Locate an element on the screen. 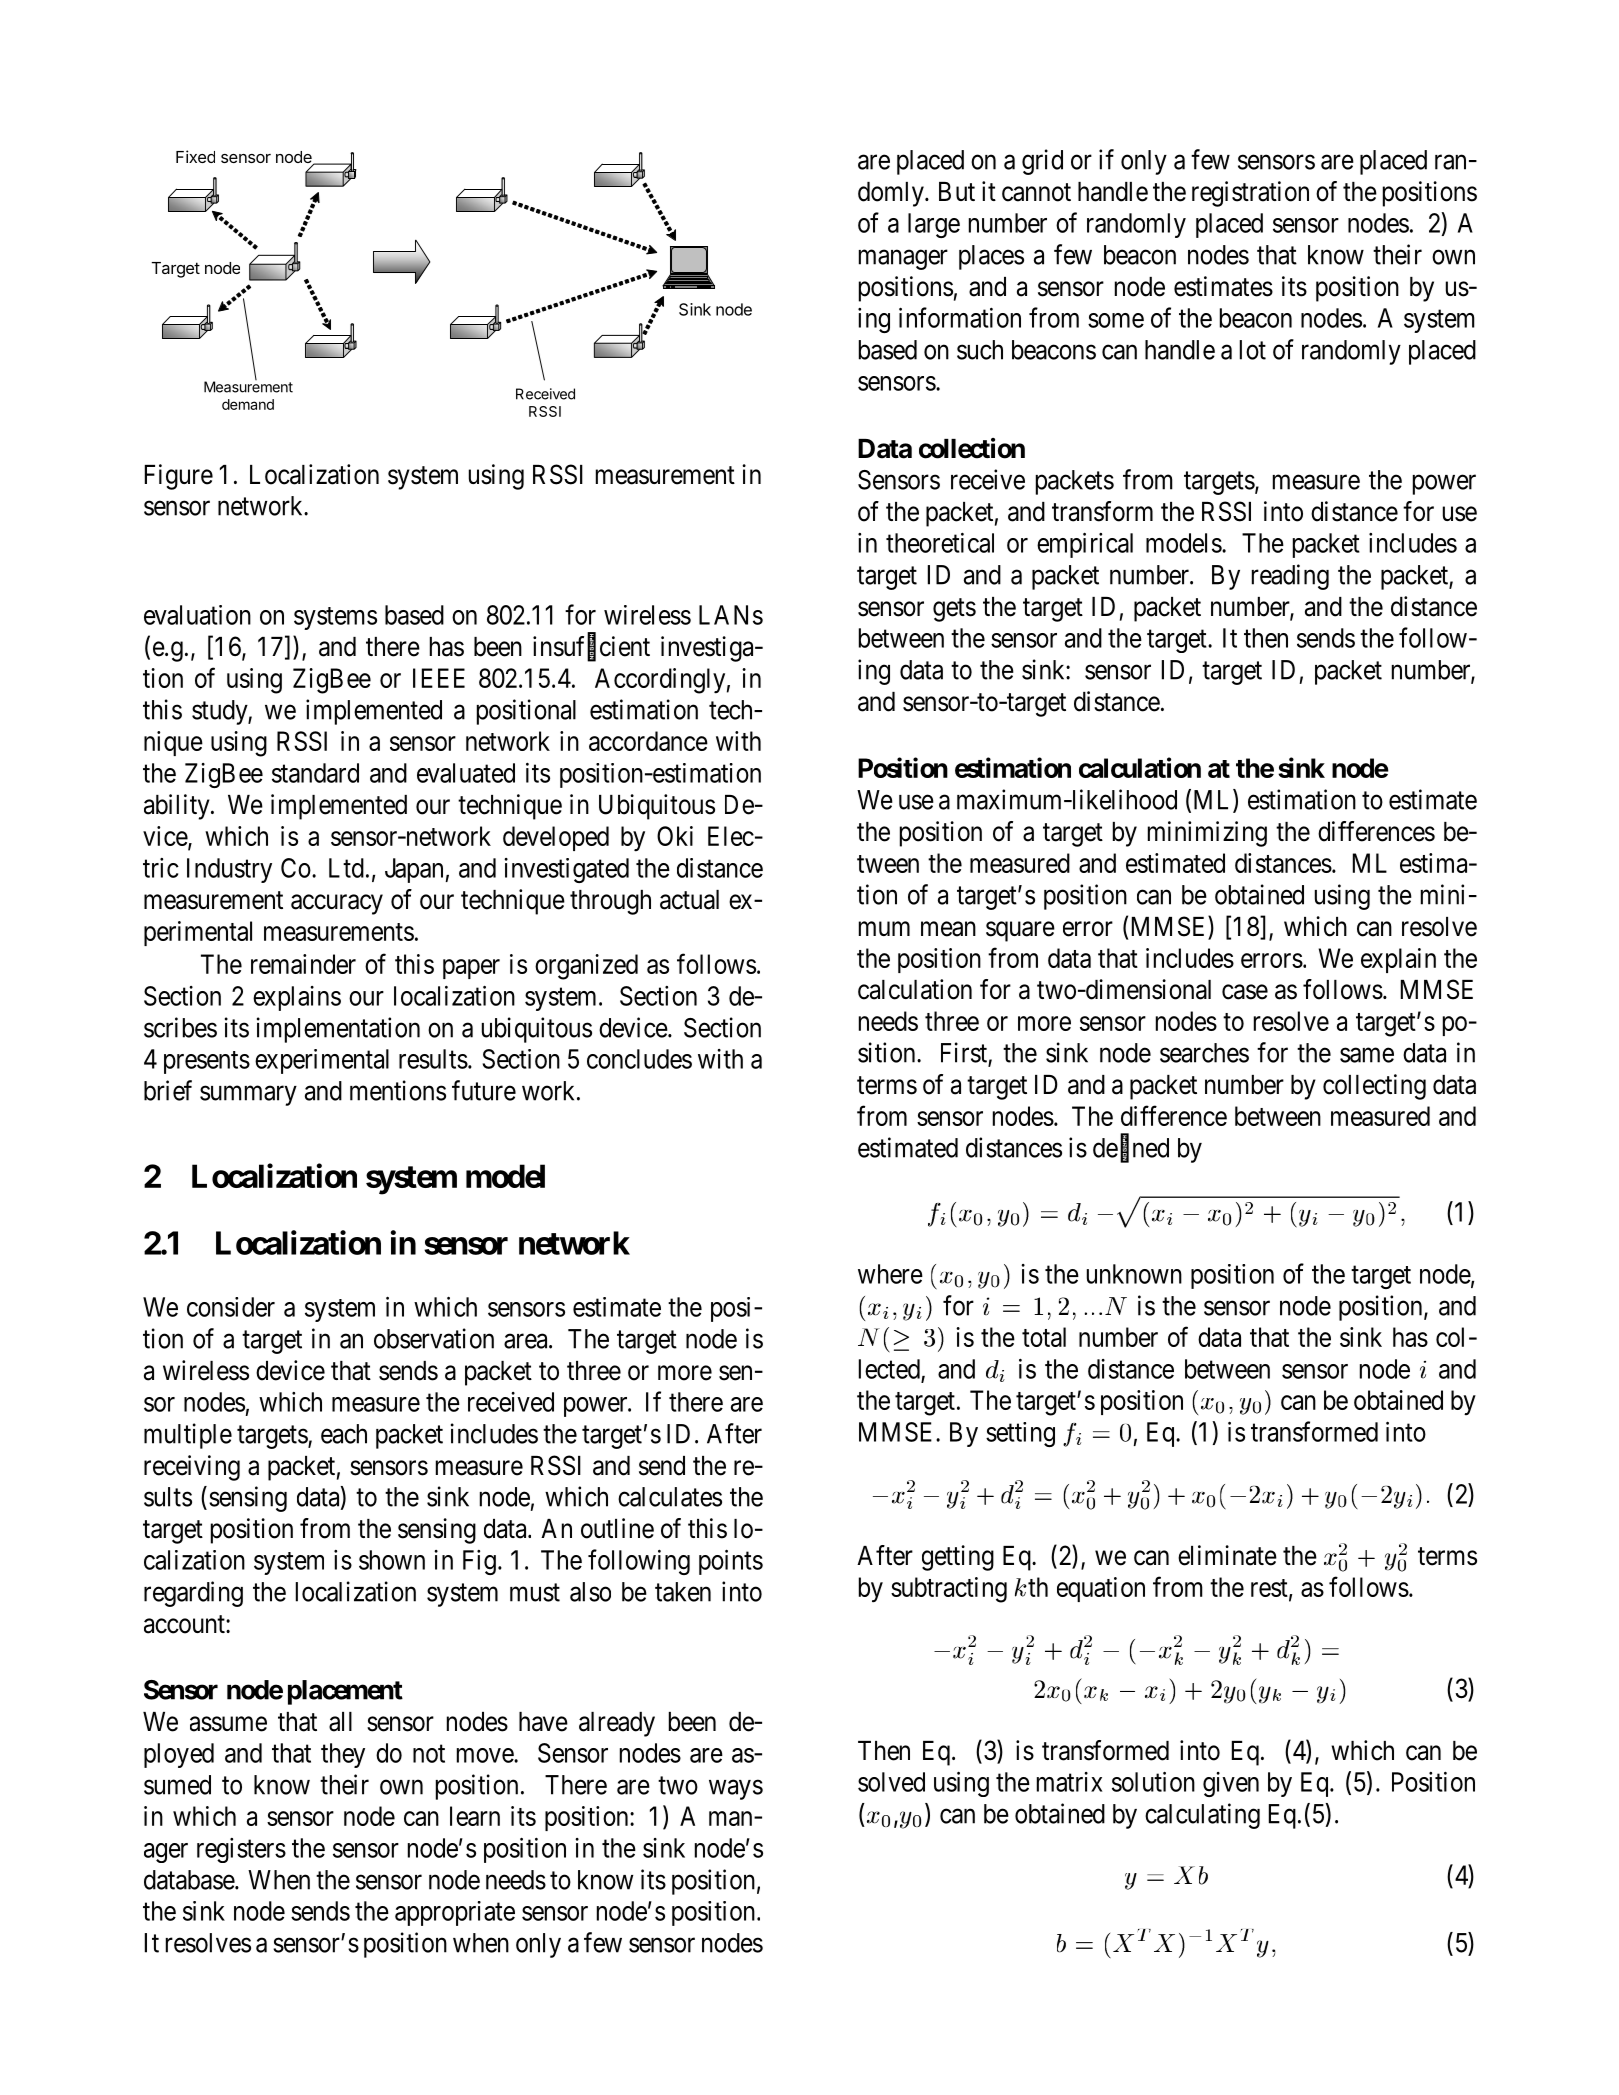 The width and height of the screenshot is (1619, 2095). solved is located at coordinates (891, 1782).
